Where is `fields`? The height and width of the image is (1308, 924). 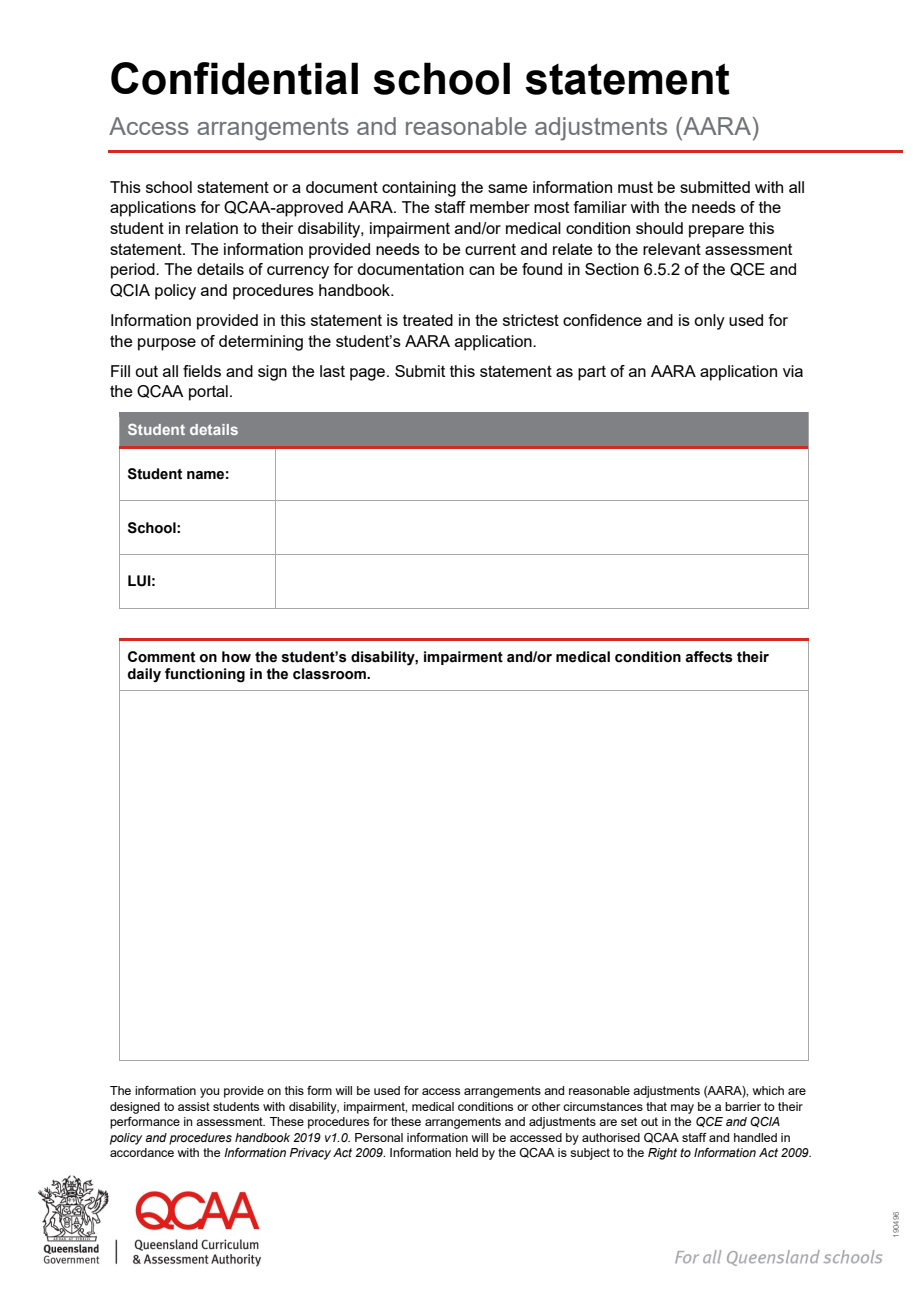 fields is located at coordinates (202, 371).
